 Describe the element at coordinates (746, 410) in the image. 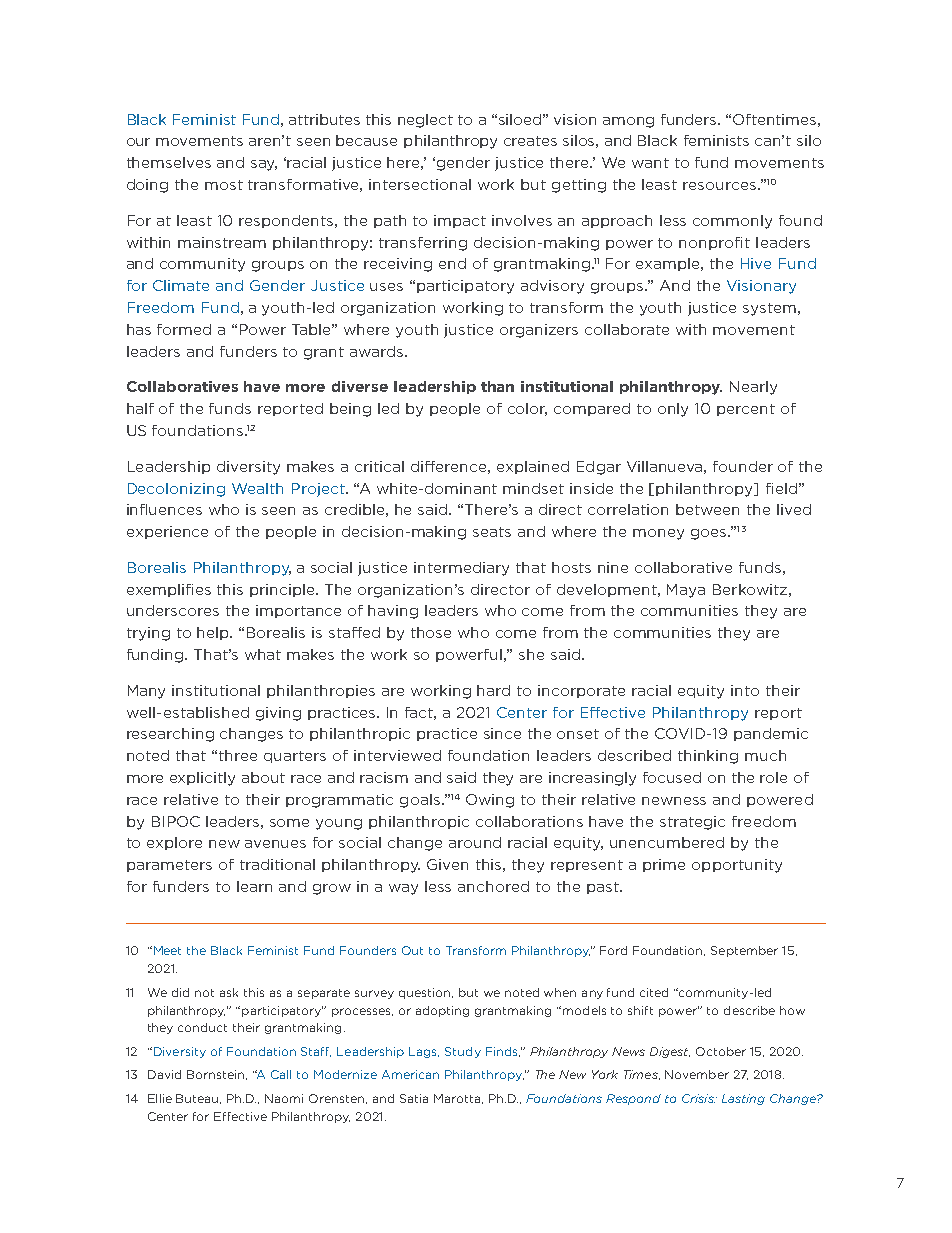

I see `percent` at that location.
